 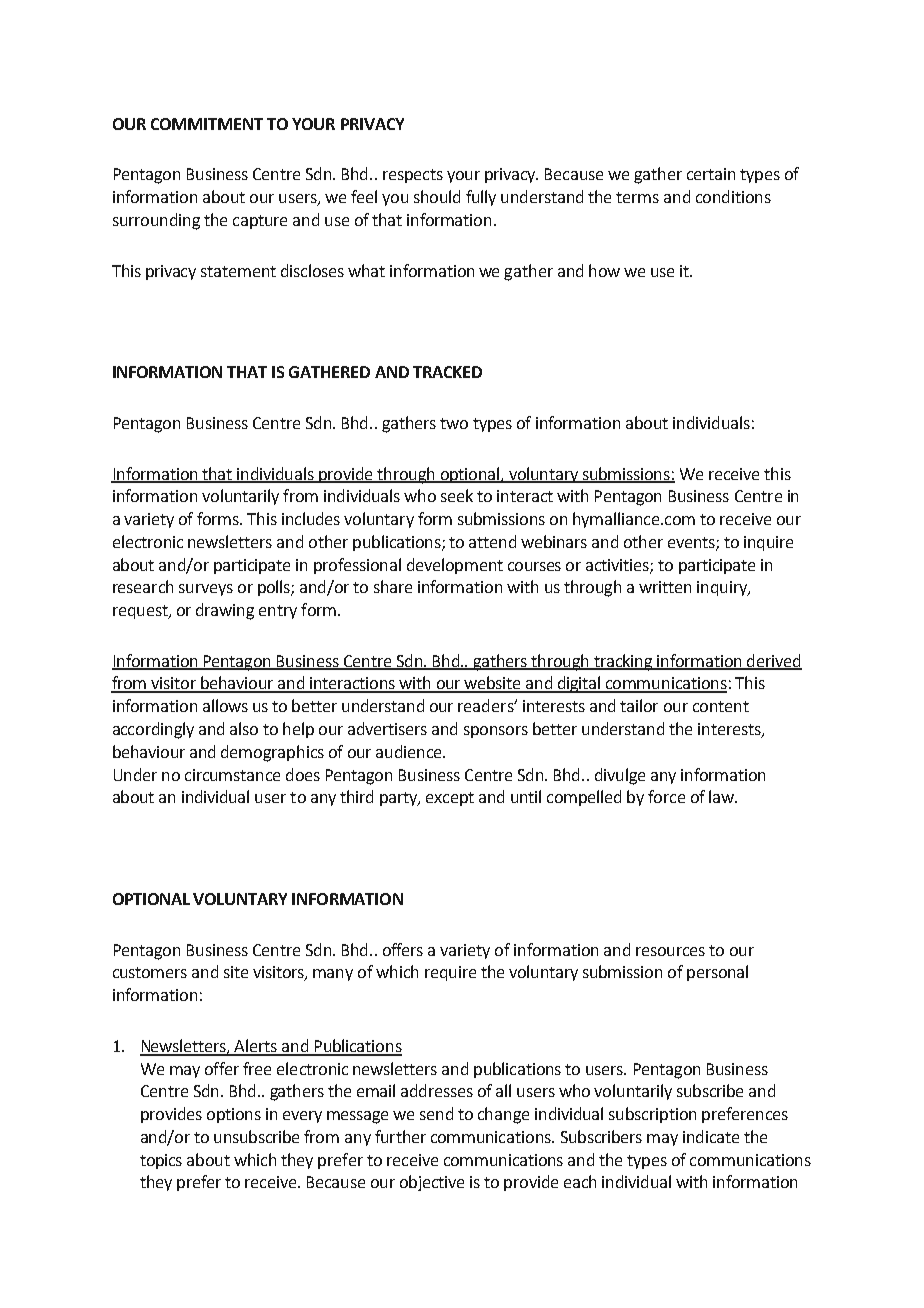 What do you see at coordinates (450, 799) in the screenshot?
I see `except` at bounding box center [450, 799].
